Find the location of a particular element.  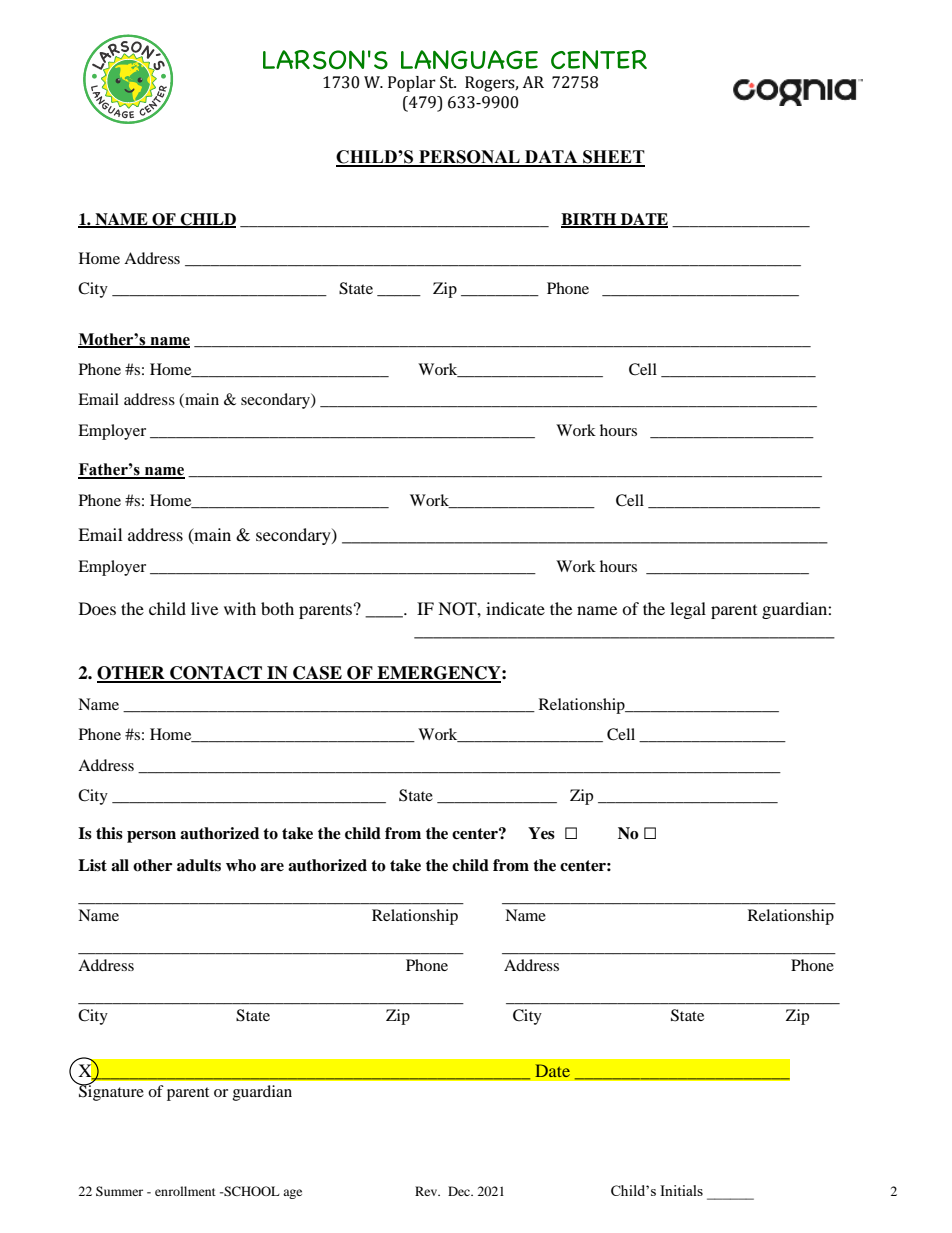

Rev is located at coordinates (427, 1191).
